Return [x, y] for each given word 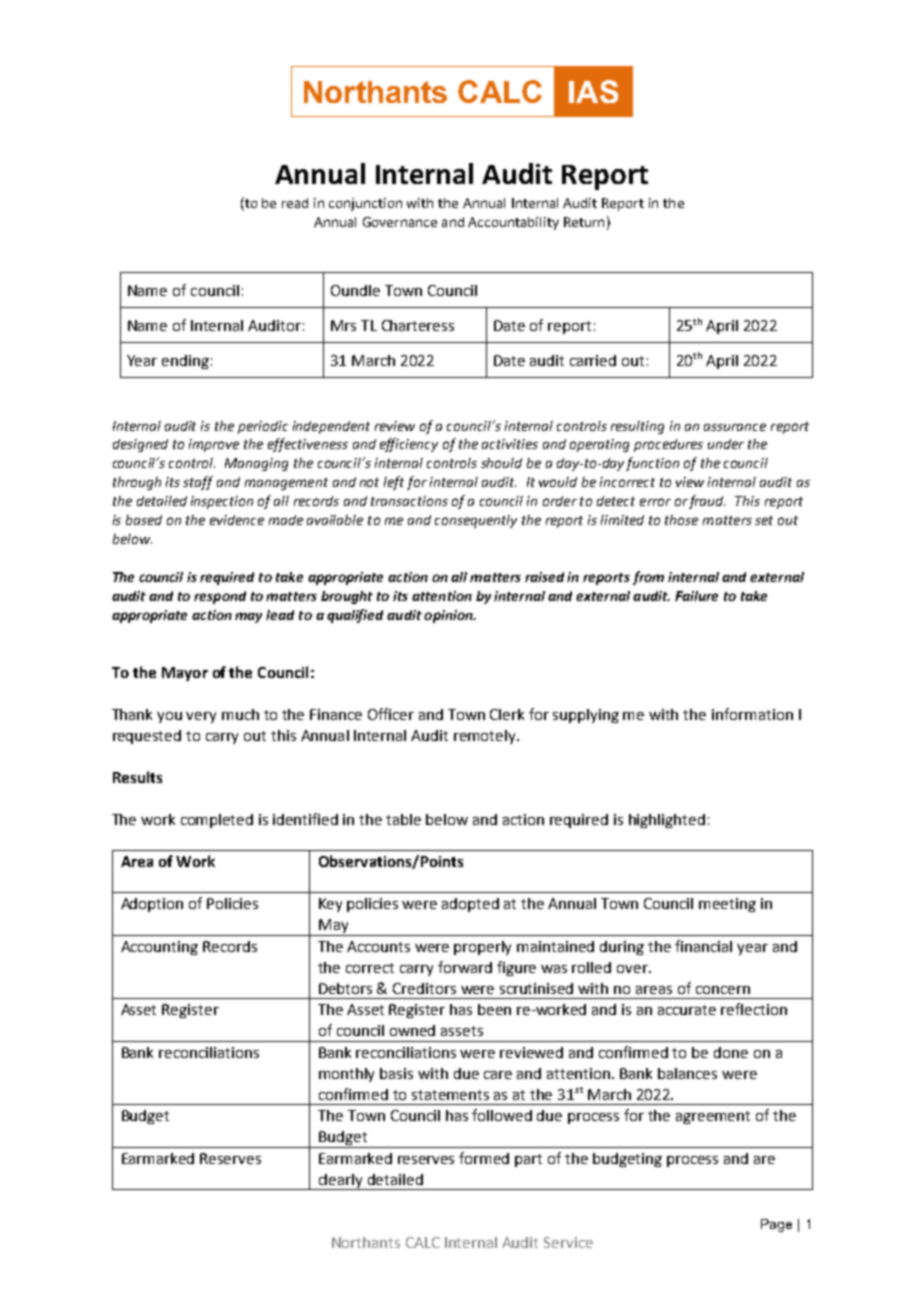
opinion [449, 616]
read [295, 203]
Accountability [513, 223]
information [752, 714]
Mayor [185, 674]
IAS [593, 91]
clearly [341, 1182]
